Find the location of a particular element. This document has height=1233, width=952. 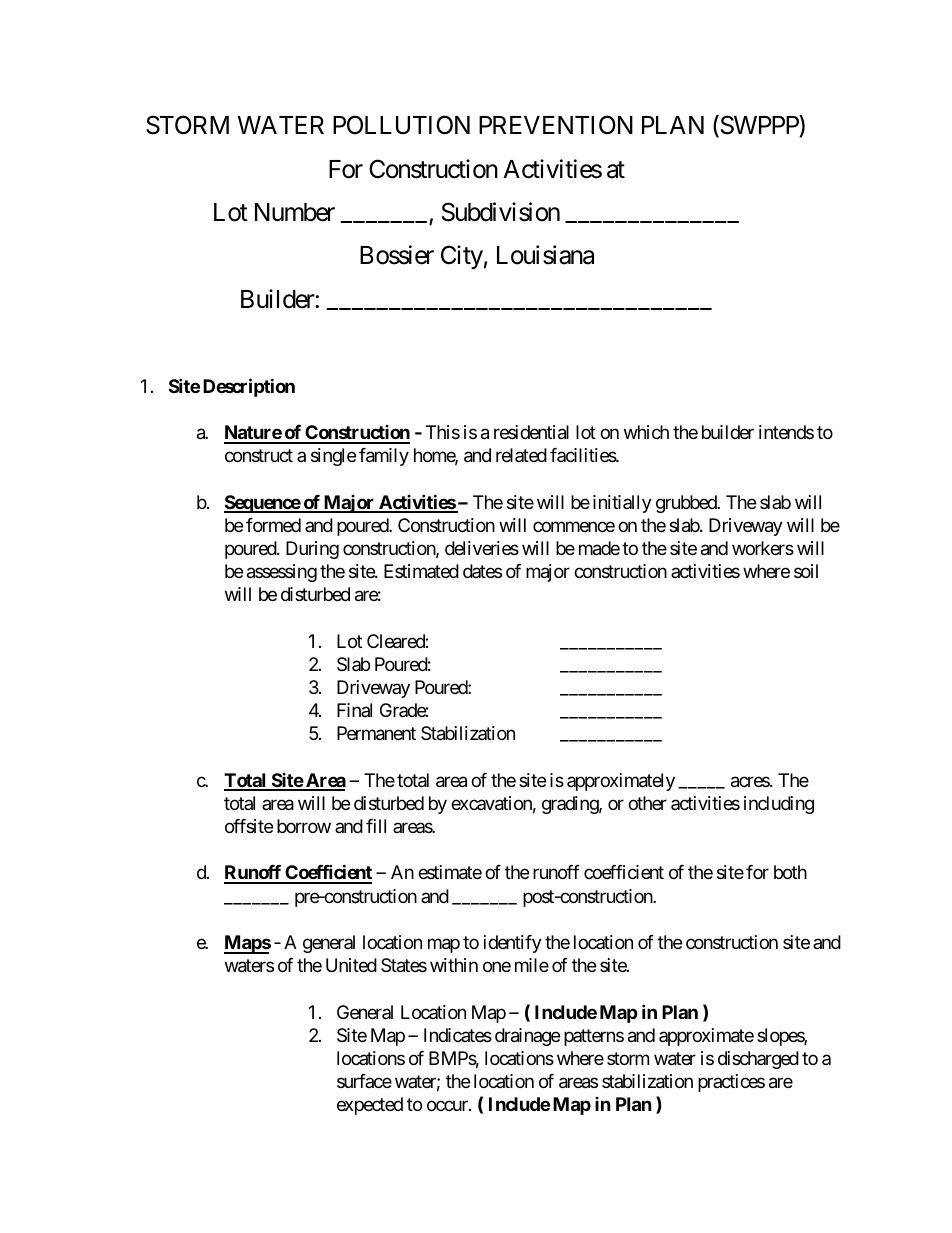

borrow is located at coordinates (304, 826).
